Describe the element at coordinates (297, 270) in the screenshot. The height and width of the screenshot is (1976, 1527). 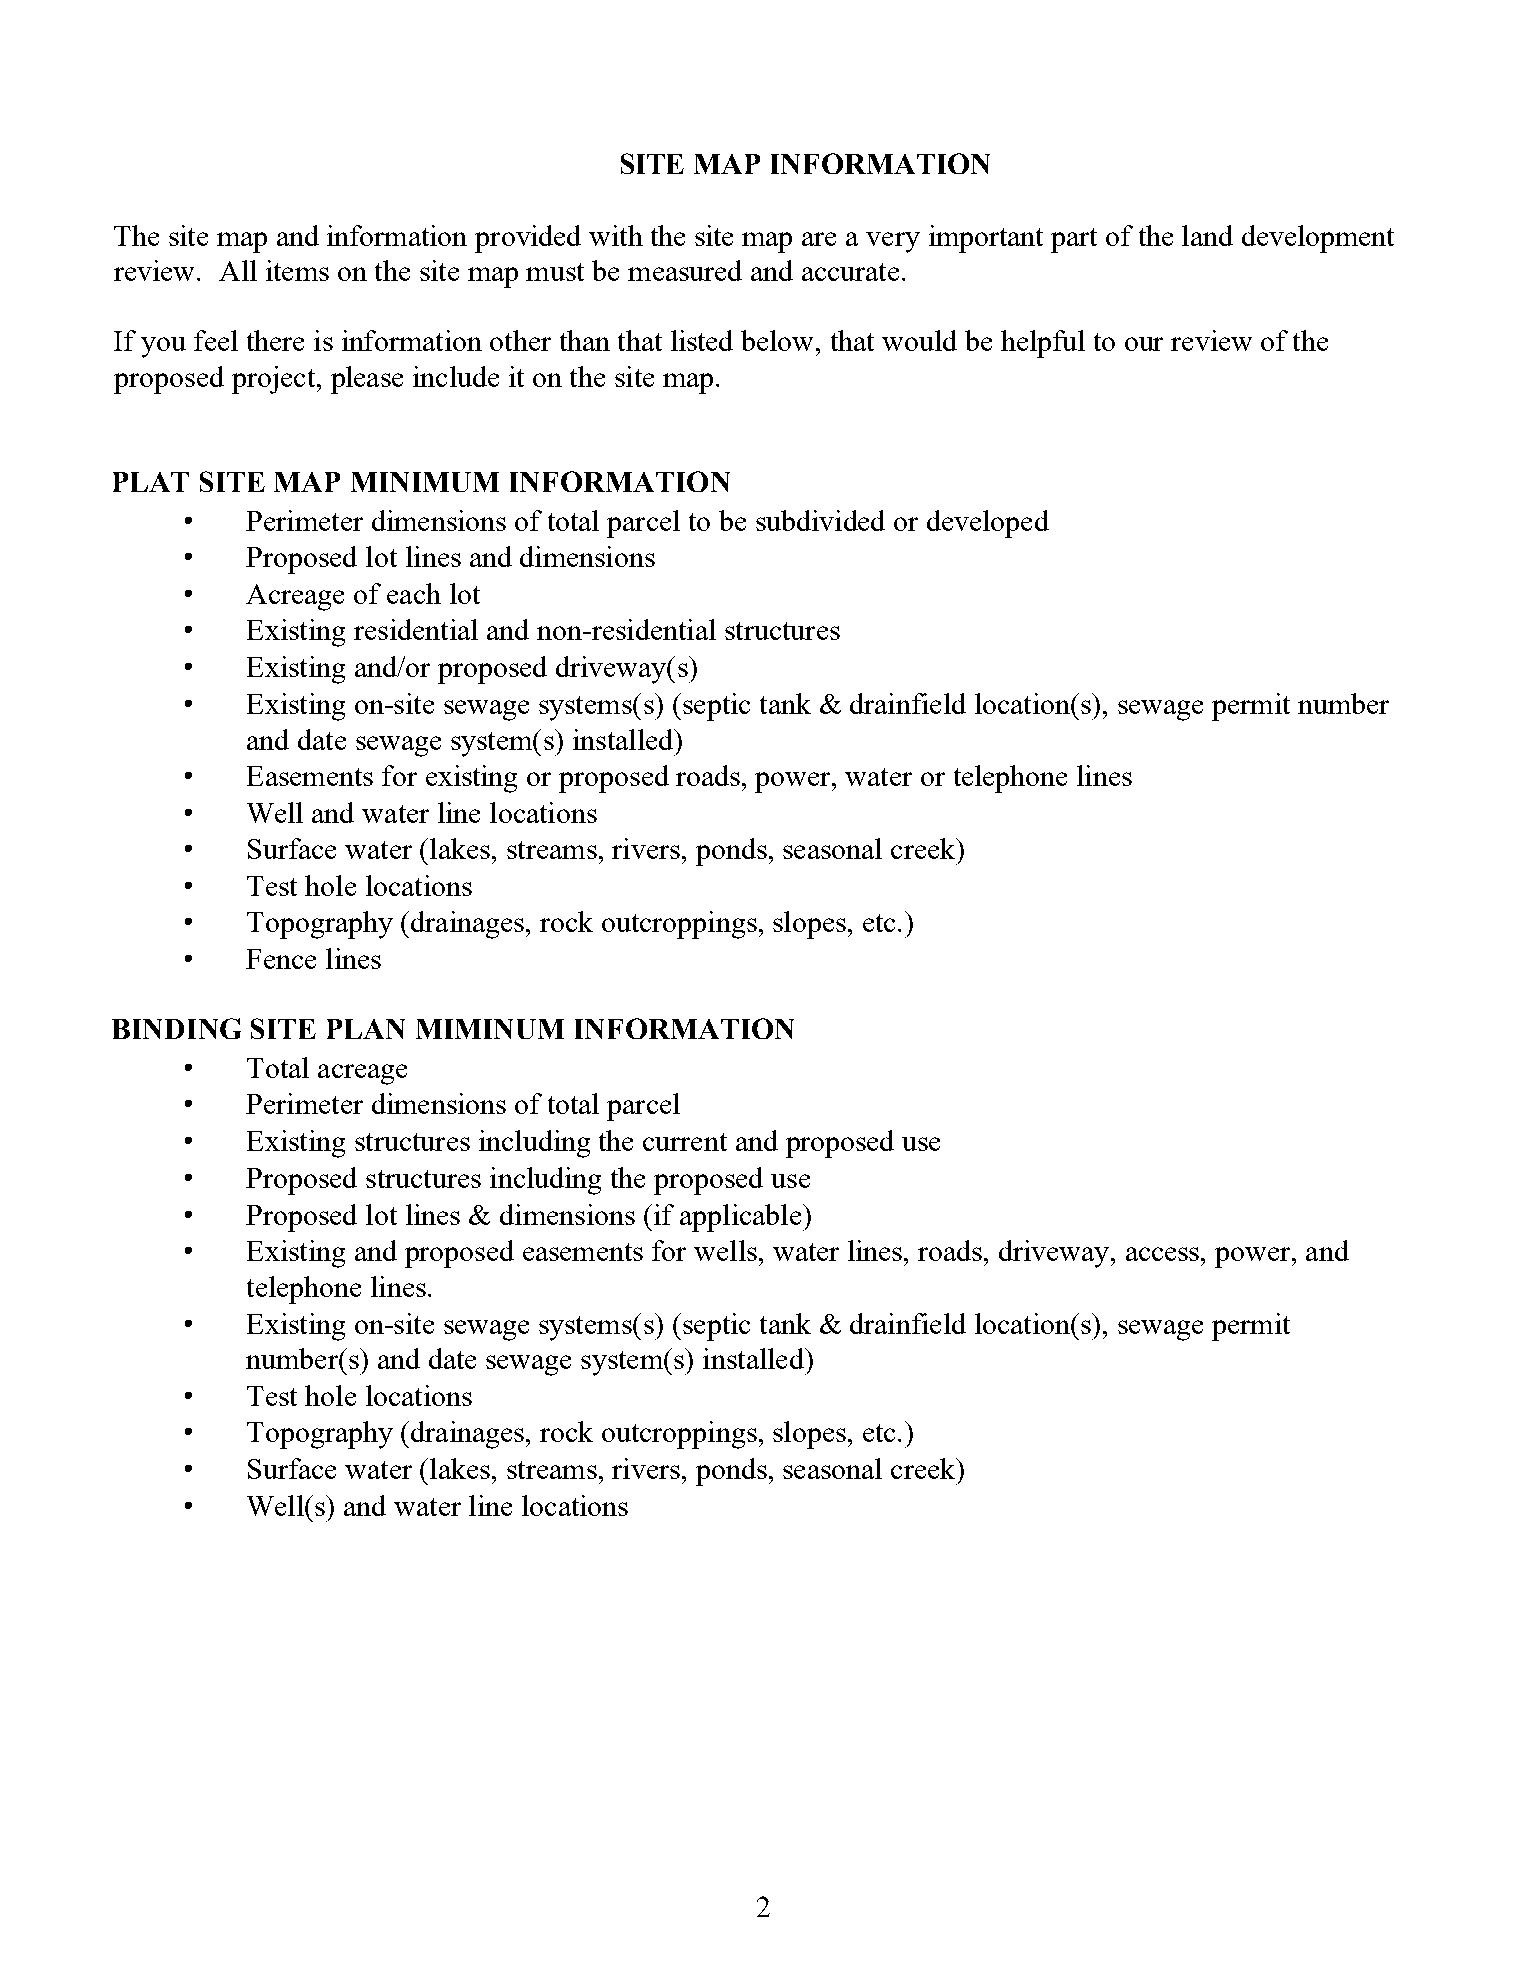
I see `items` at that location.
